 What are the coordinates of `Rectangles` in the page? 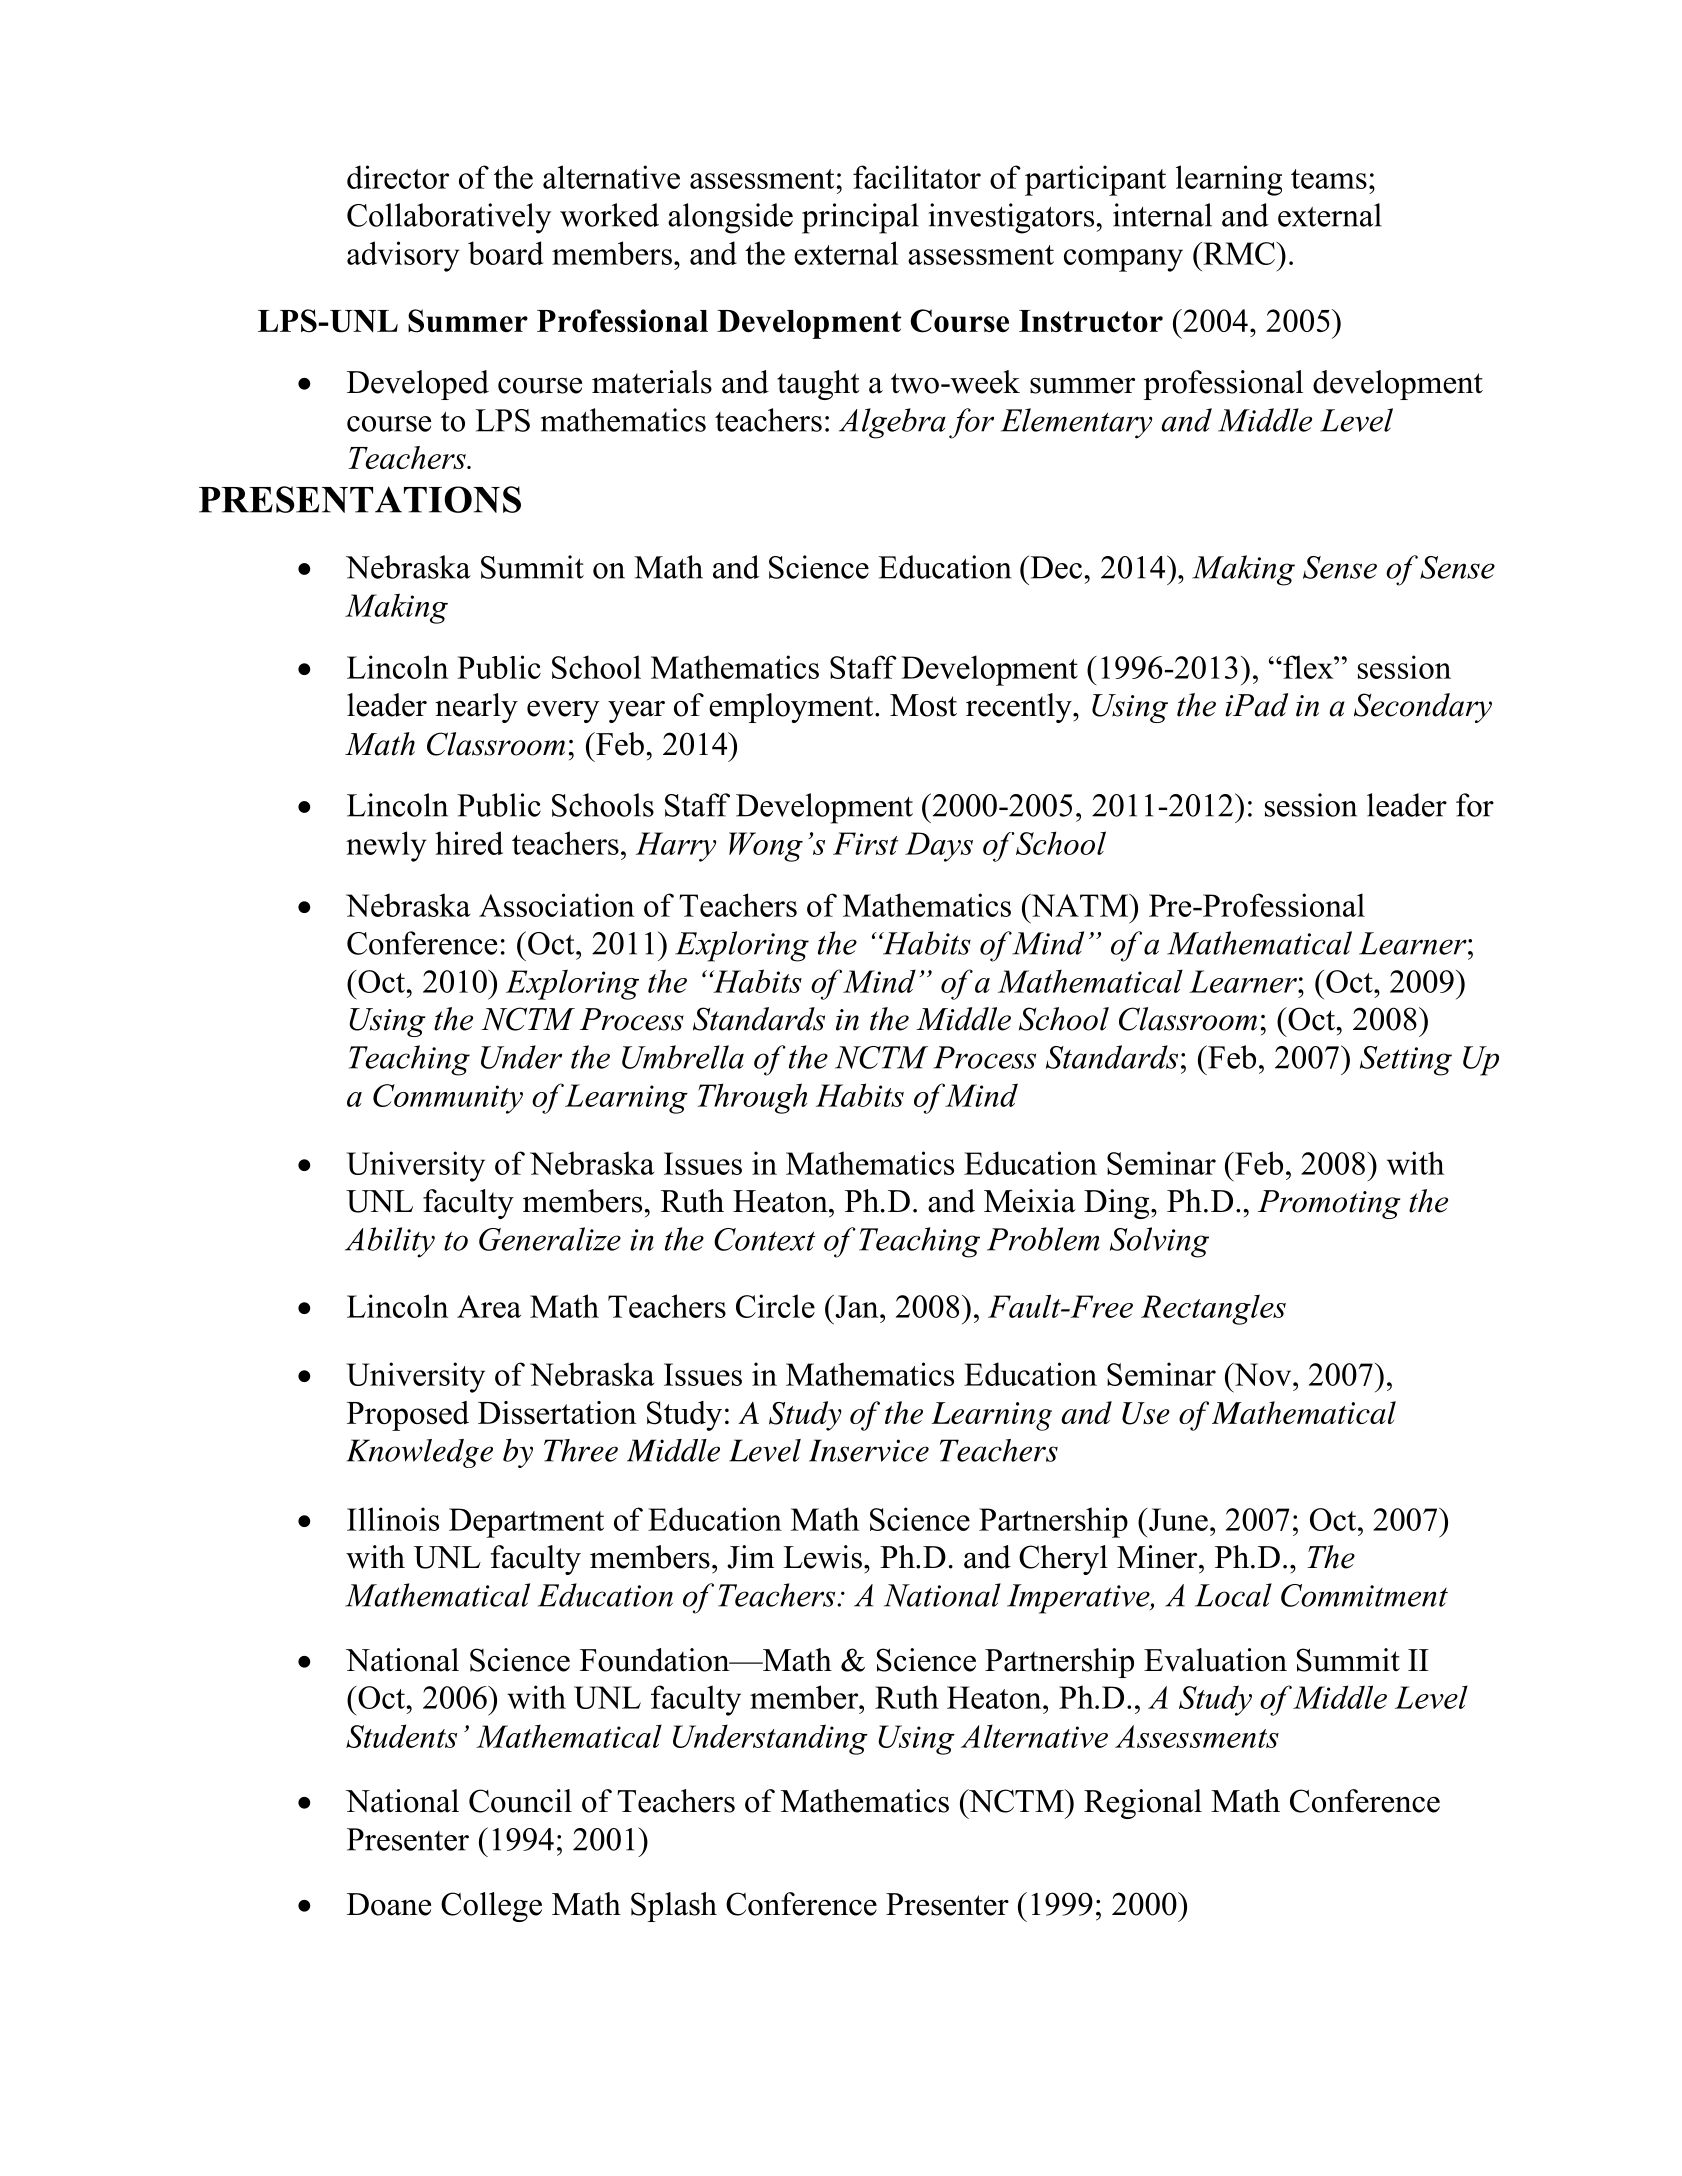 It's located at (1213, 1309).
